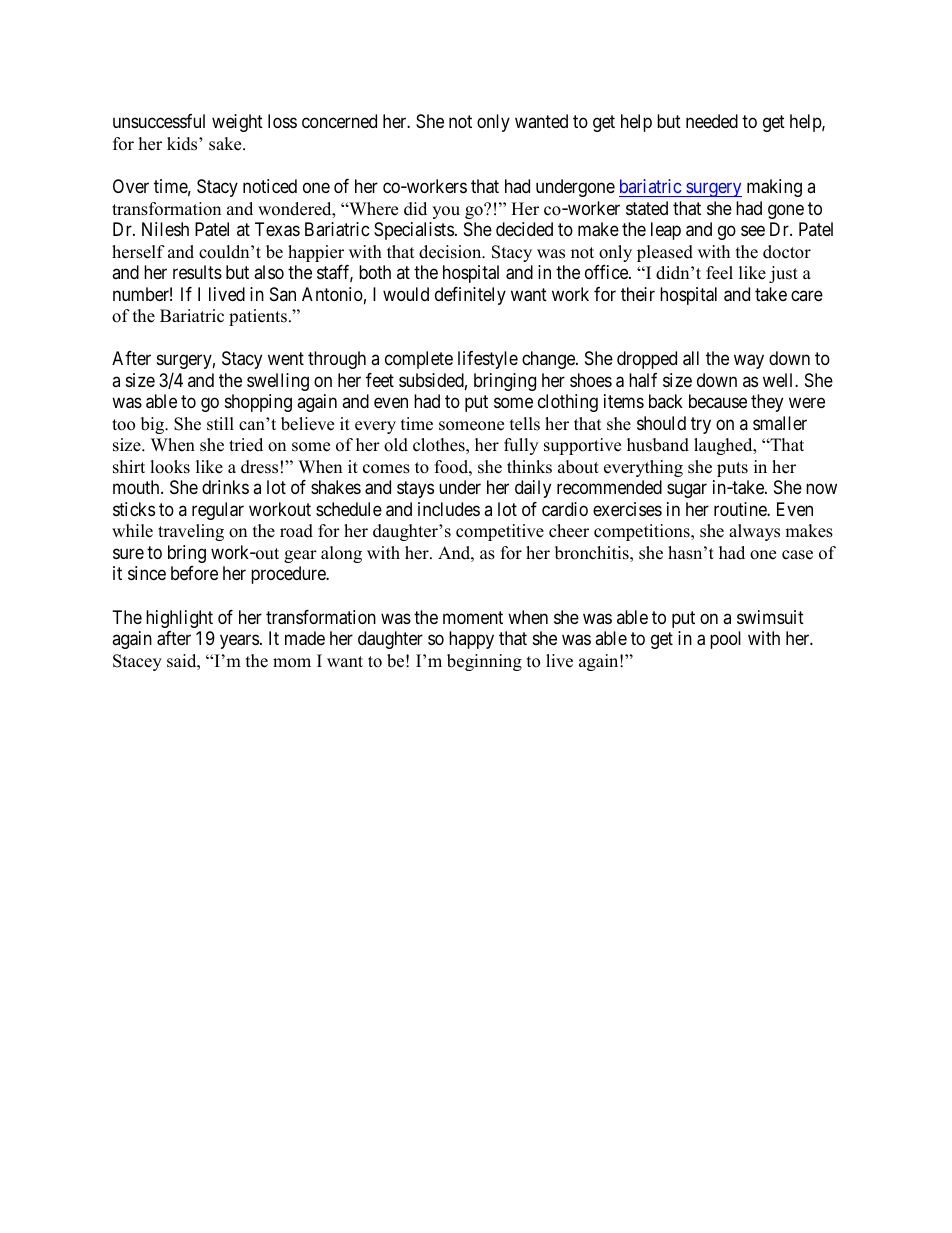  What do you see at coordinates (339, 121) in the screenshot?
I see `concerned` at bounding box center [339, 121].
